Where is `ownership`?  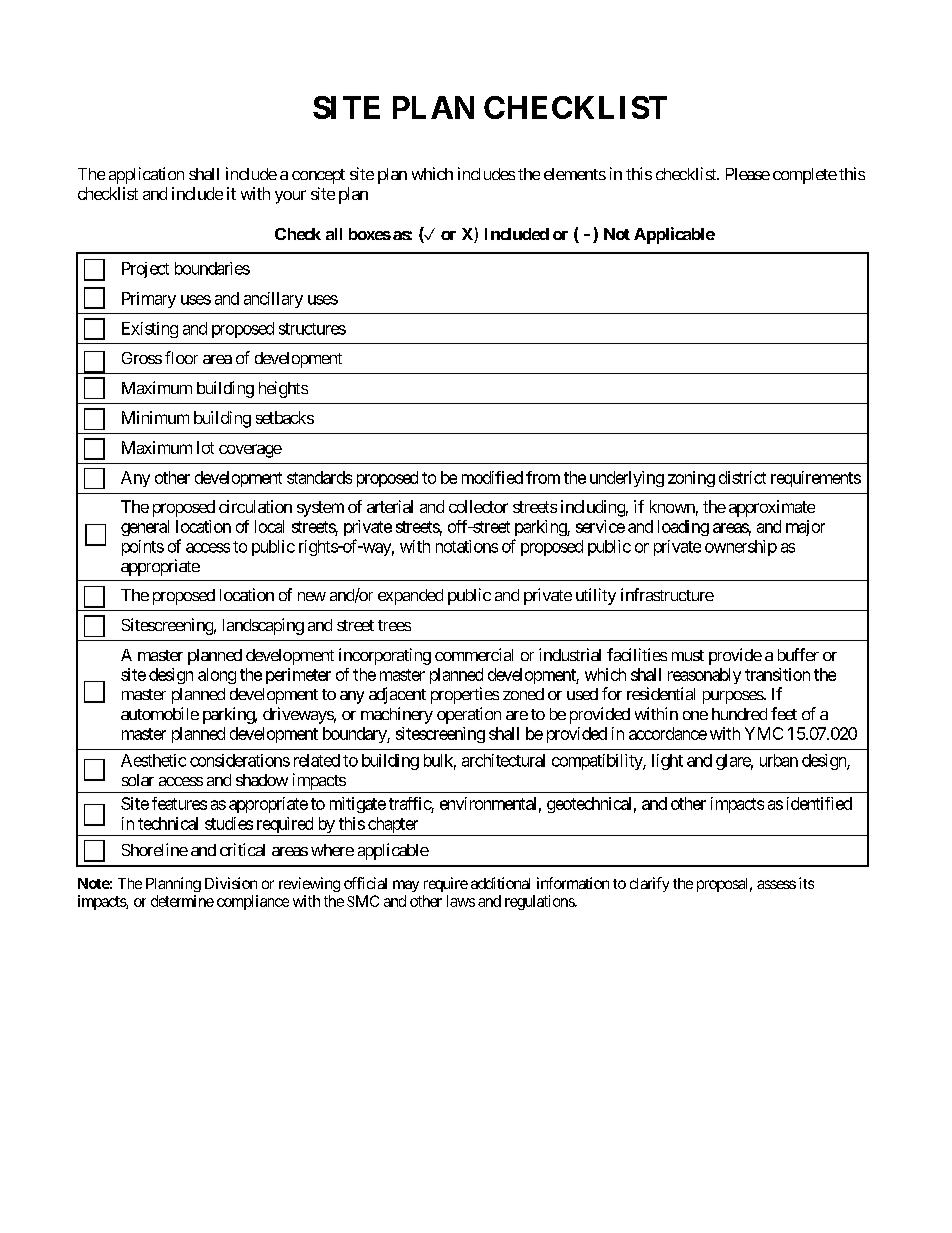 ownership is located at coordinates (741, 548).
